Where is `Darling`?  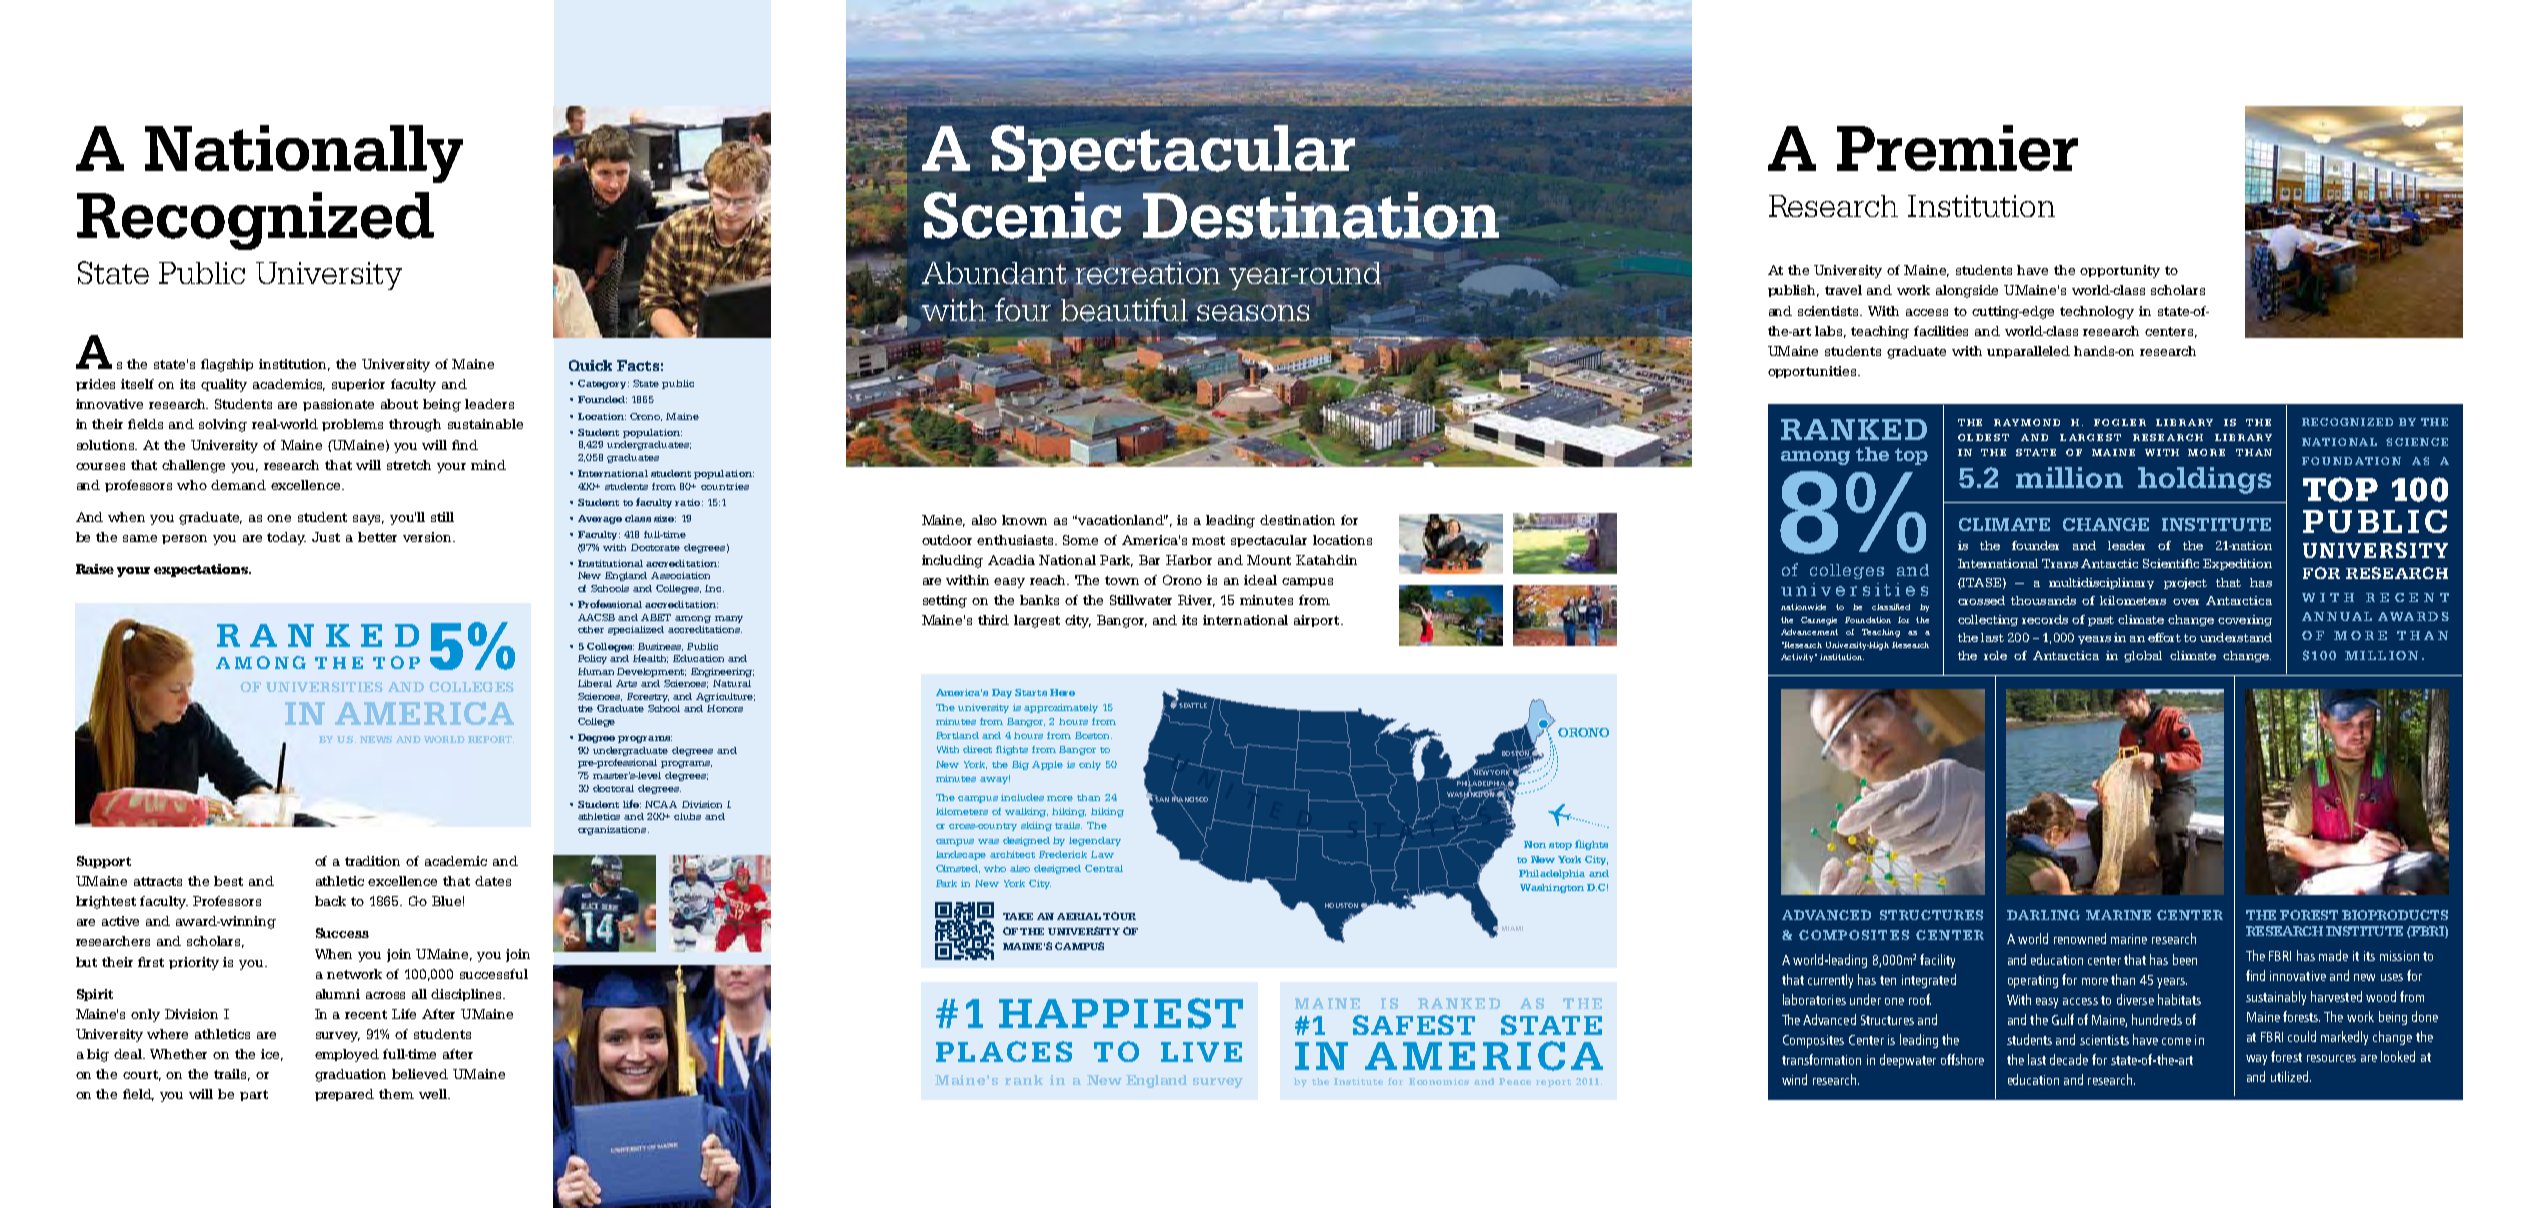 Darling is located at coordinates (2043, 915).
